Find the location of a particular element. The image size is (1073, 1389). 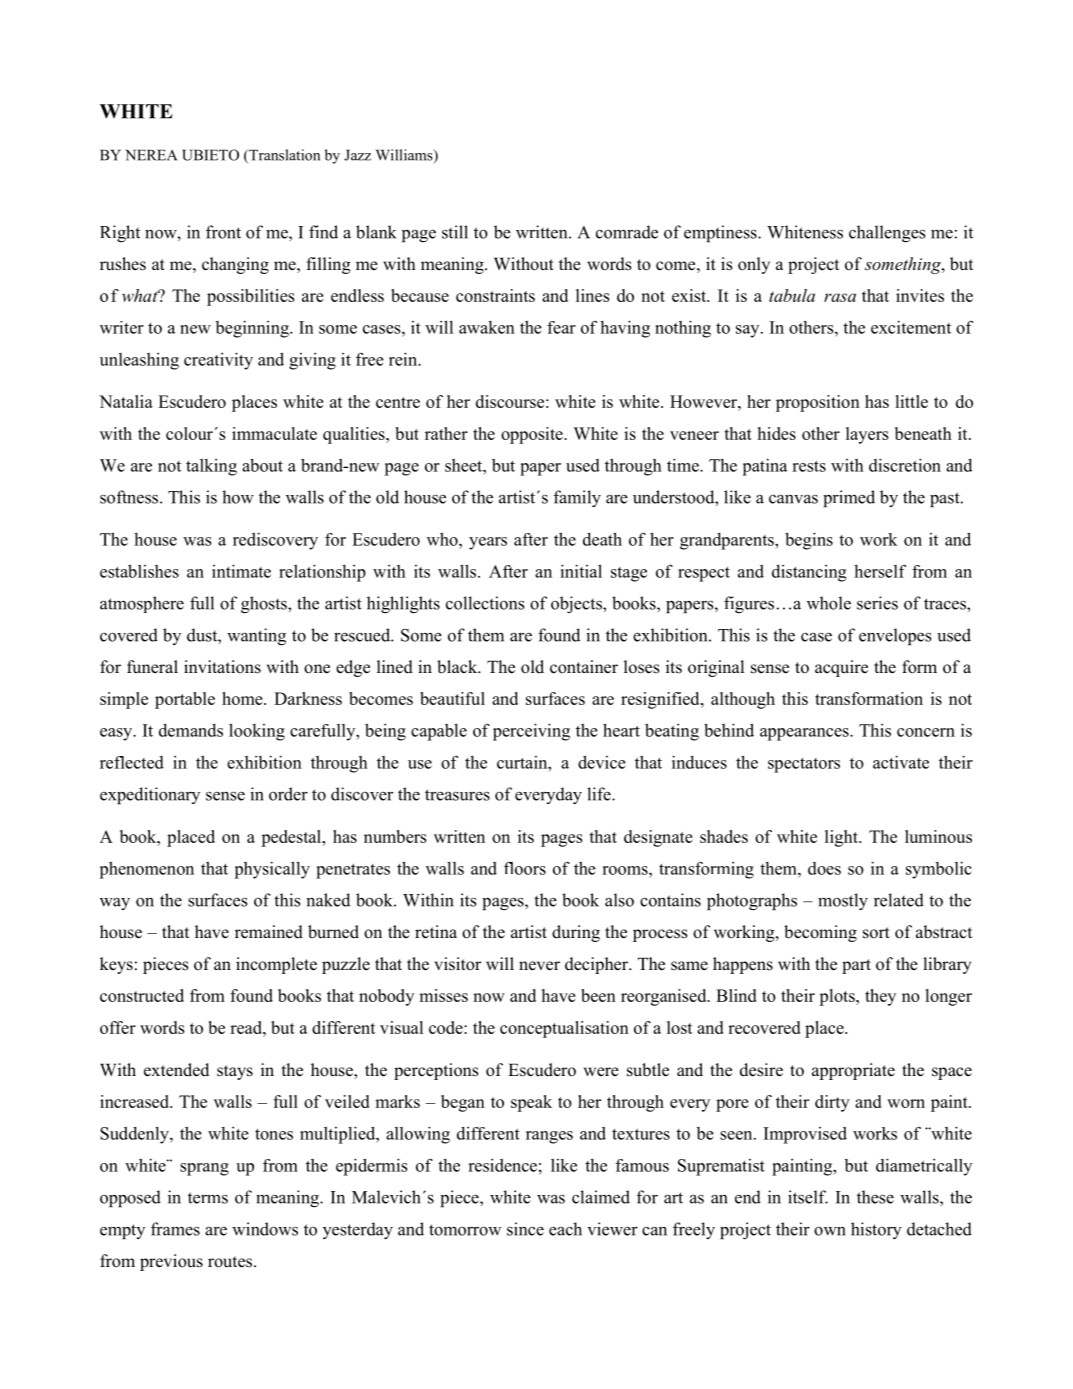

still is located at coordinates (455, 232).
